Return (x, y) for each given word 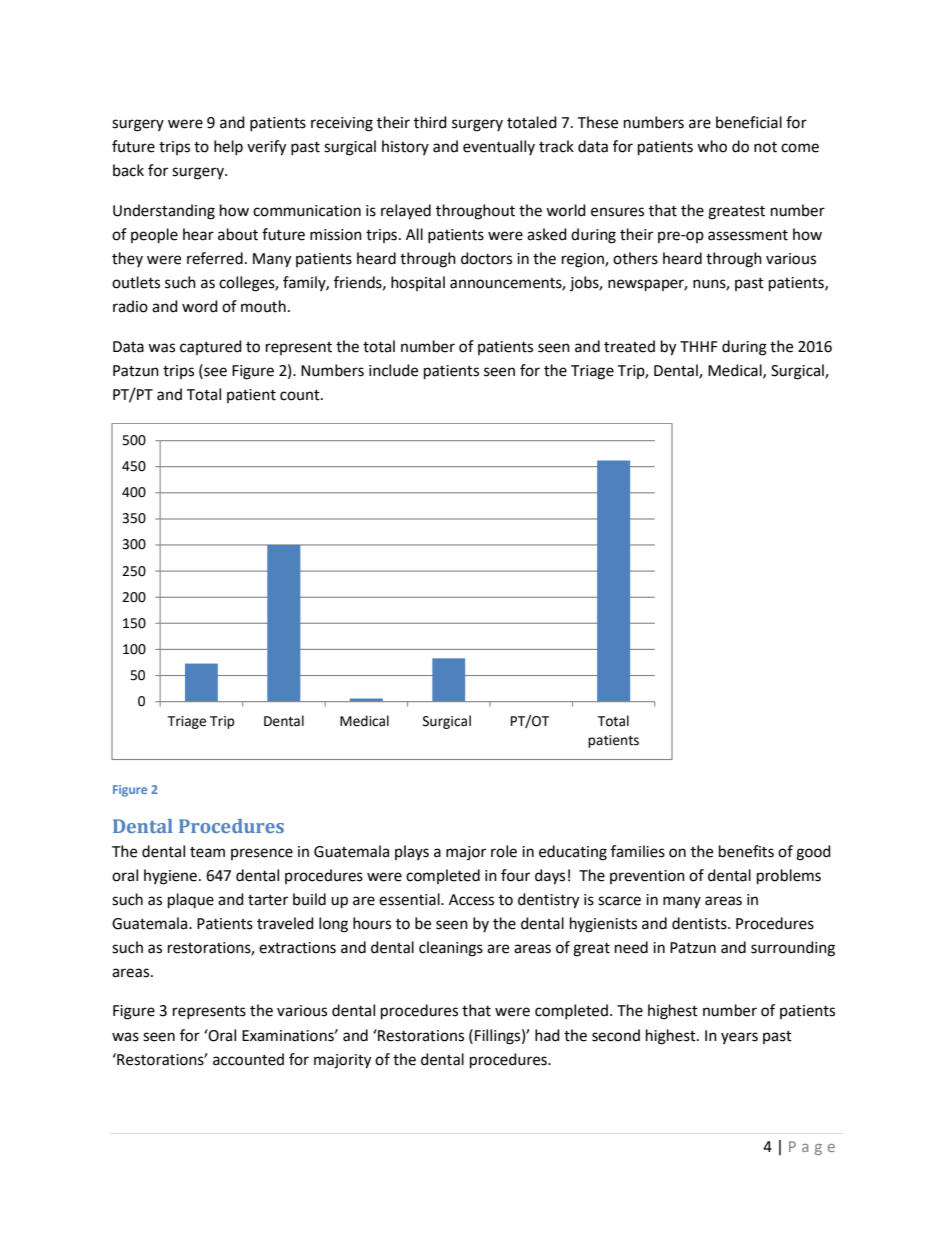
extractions (297, 948)
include (393, 370)
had (547, 1035)
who (712, 146)
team (207, 852)
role (504, 851)
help (228, 147)
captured (211, 347)
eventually (499, 147)
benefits (746, 851)
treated (629, 346)
